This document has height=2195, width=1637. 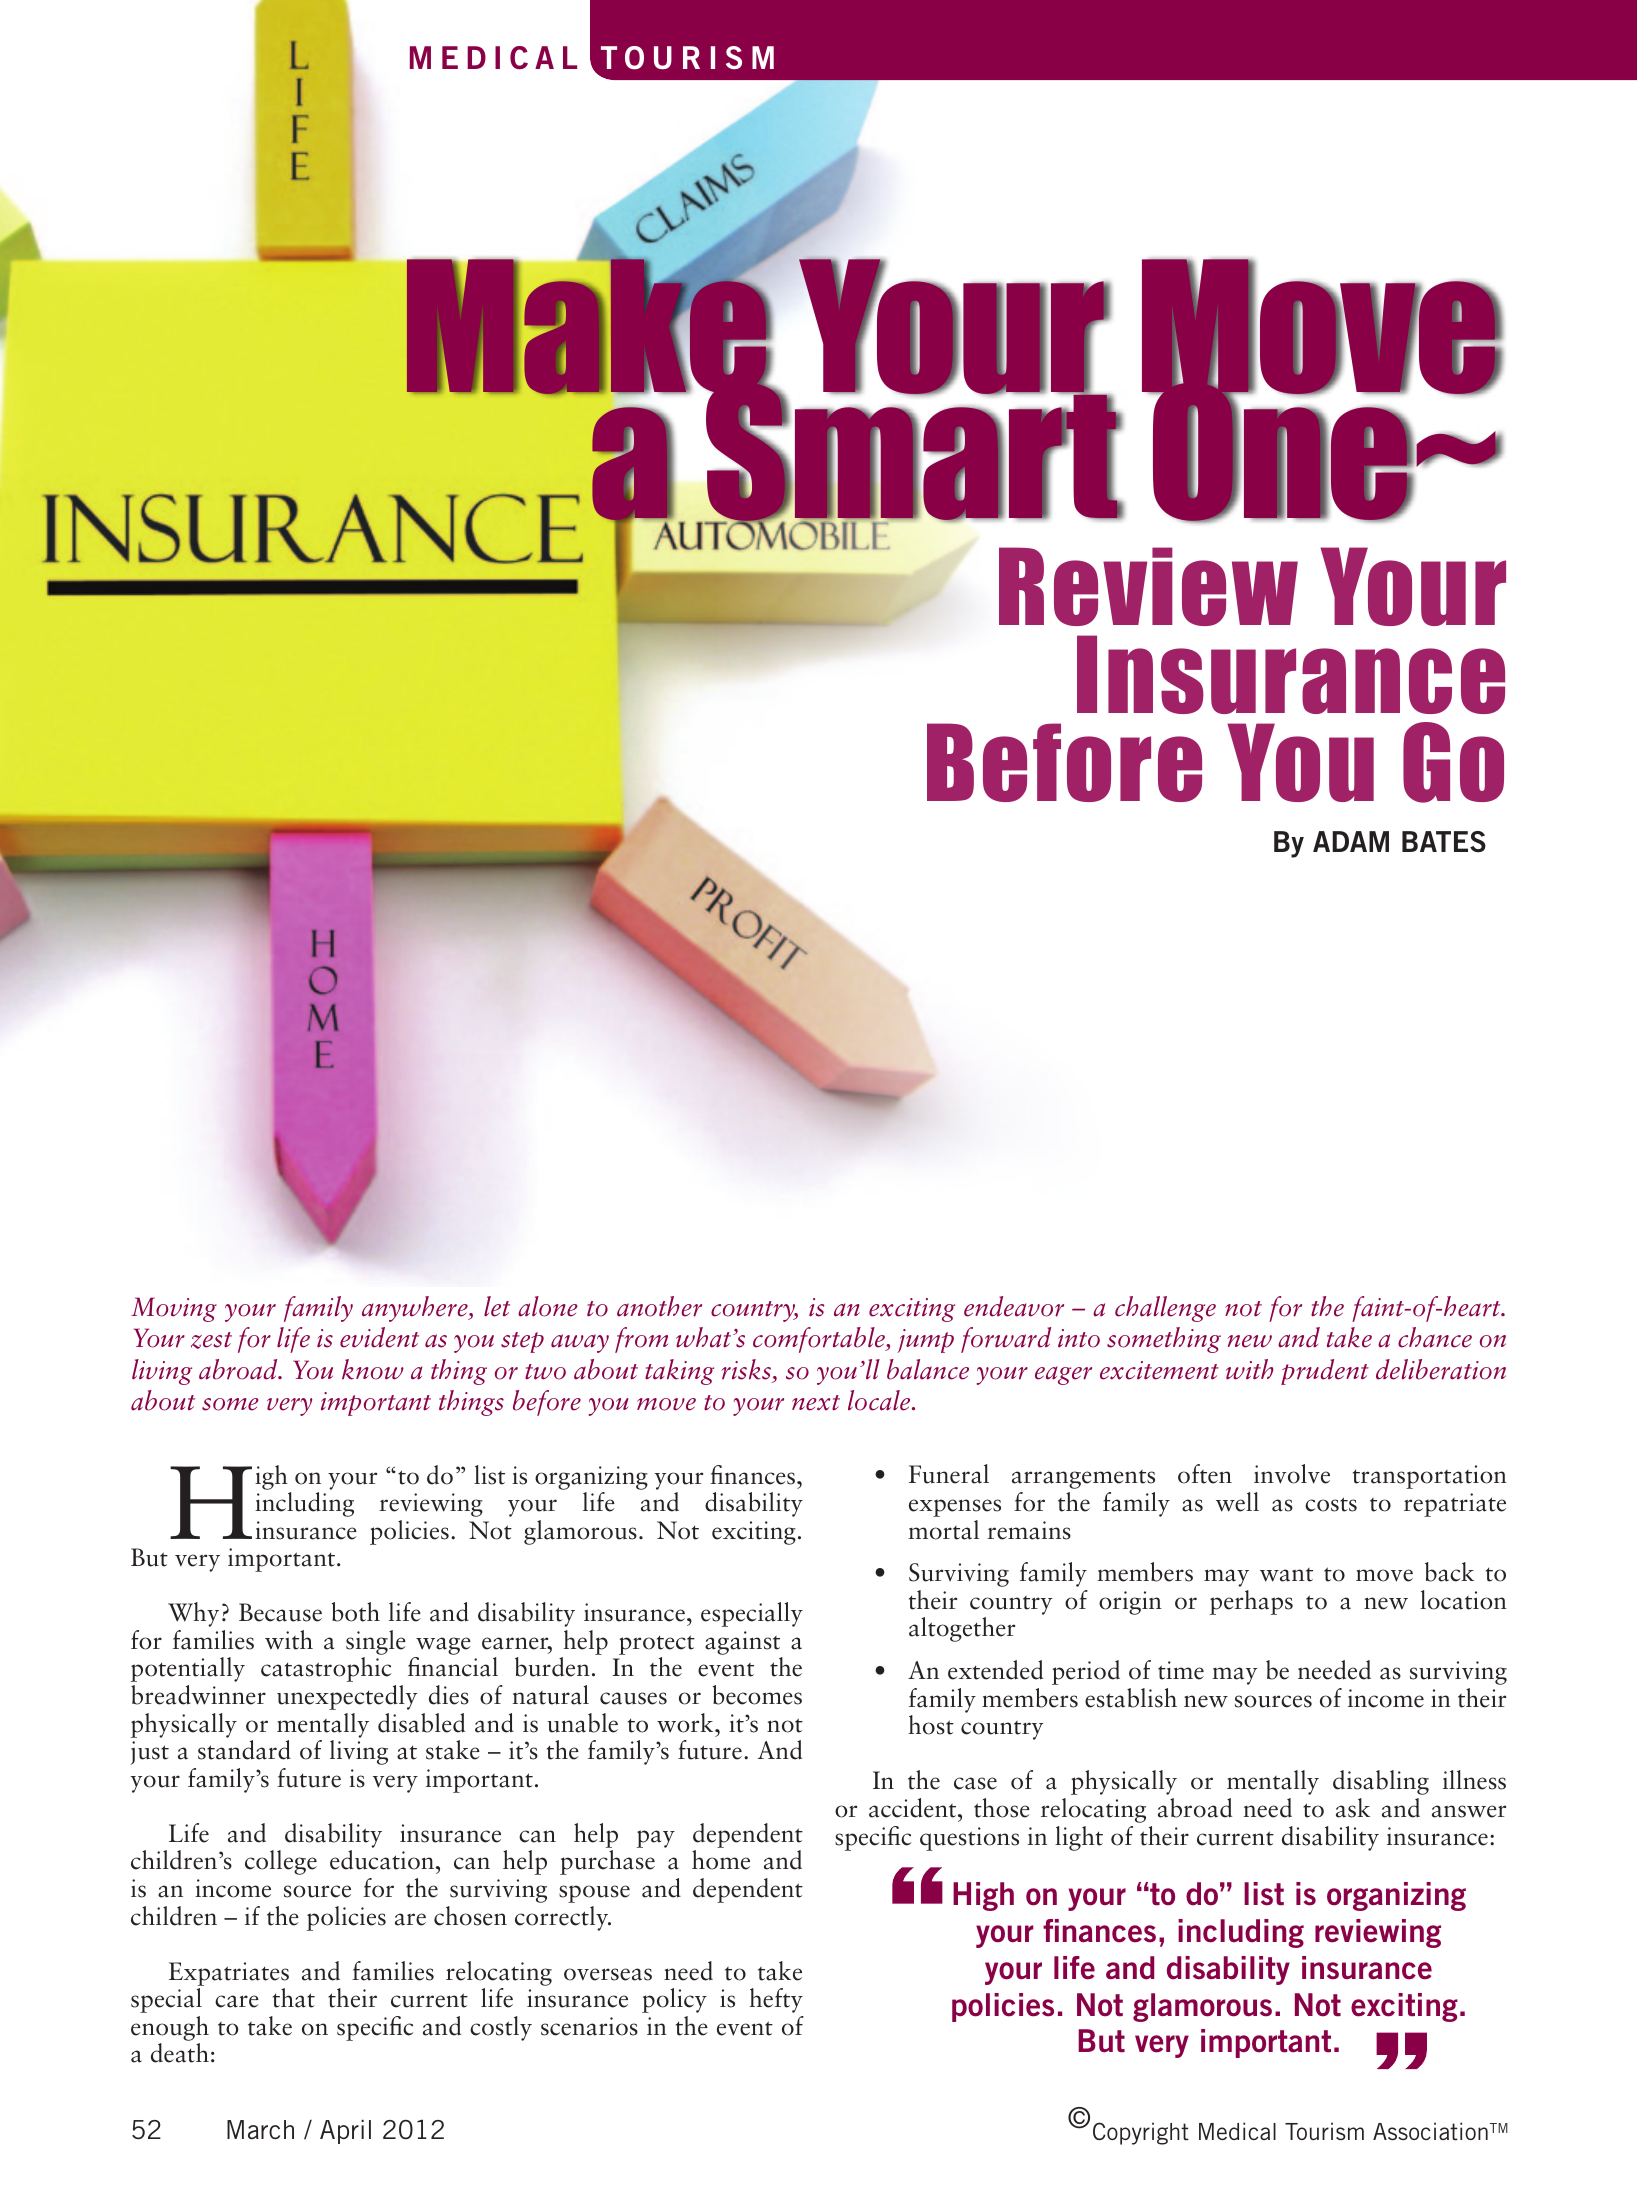 What do you see at coordinates (776, 2000) in the document?
I see `hefty` at bounding box center [776, 2000].
